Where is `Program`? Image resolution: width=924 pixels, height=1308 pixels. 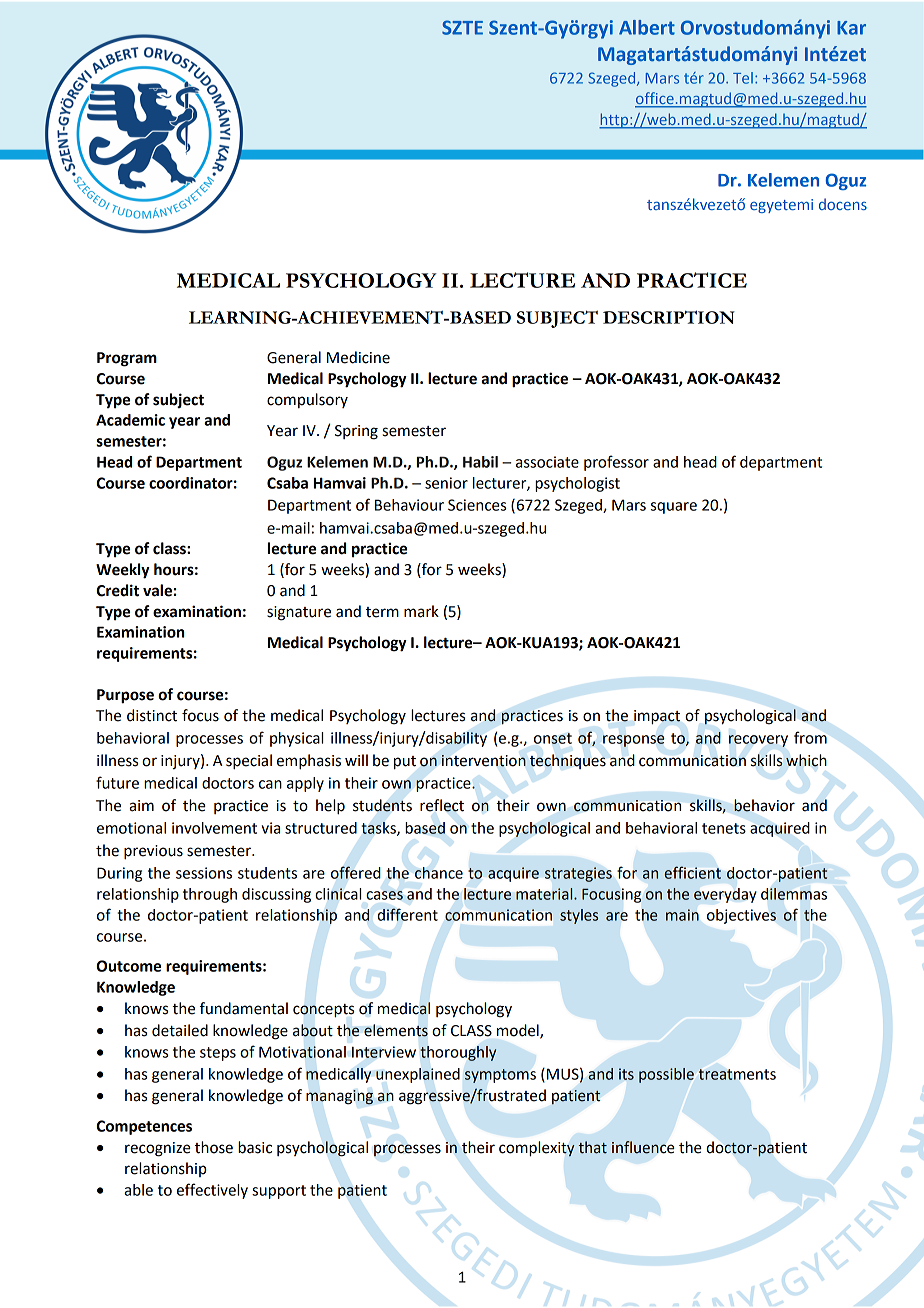
Program is located at coordinates (127, 359).
